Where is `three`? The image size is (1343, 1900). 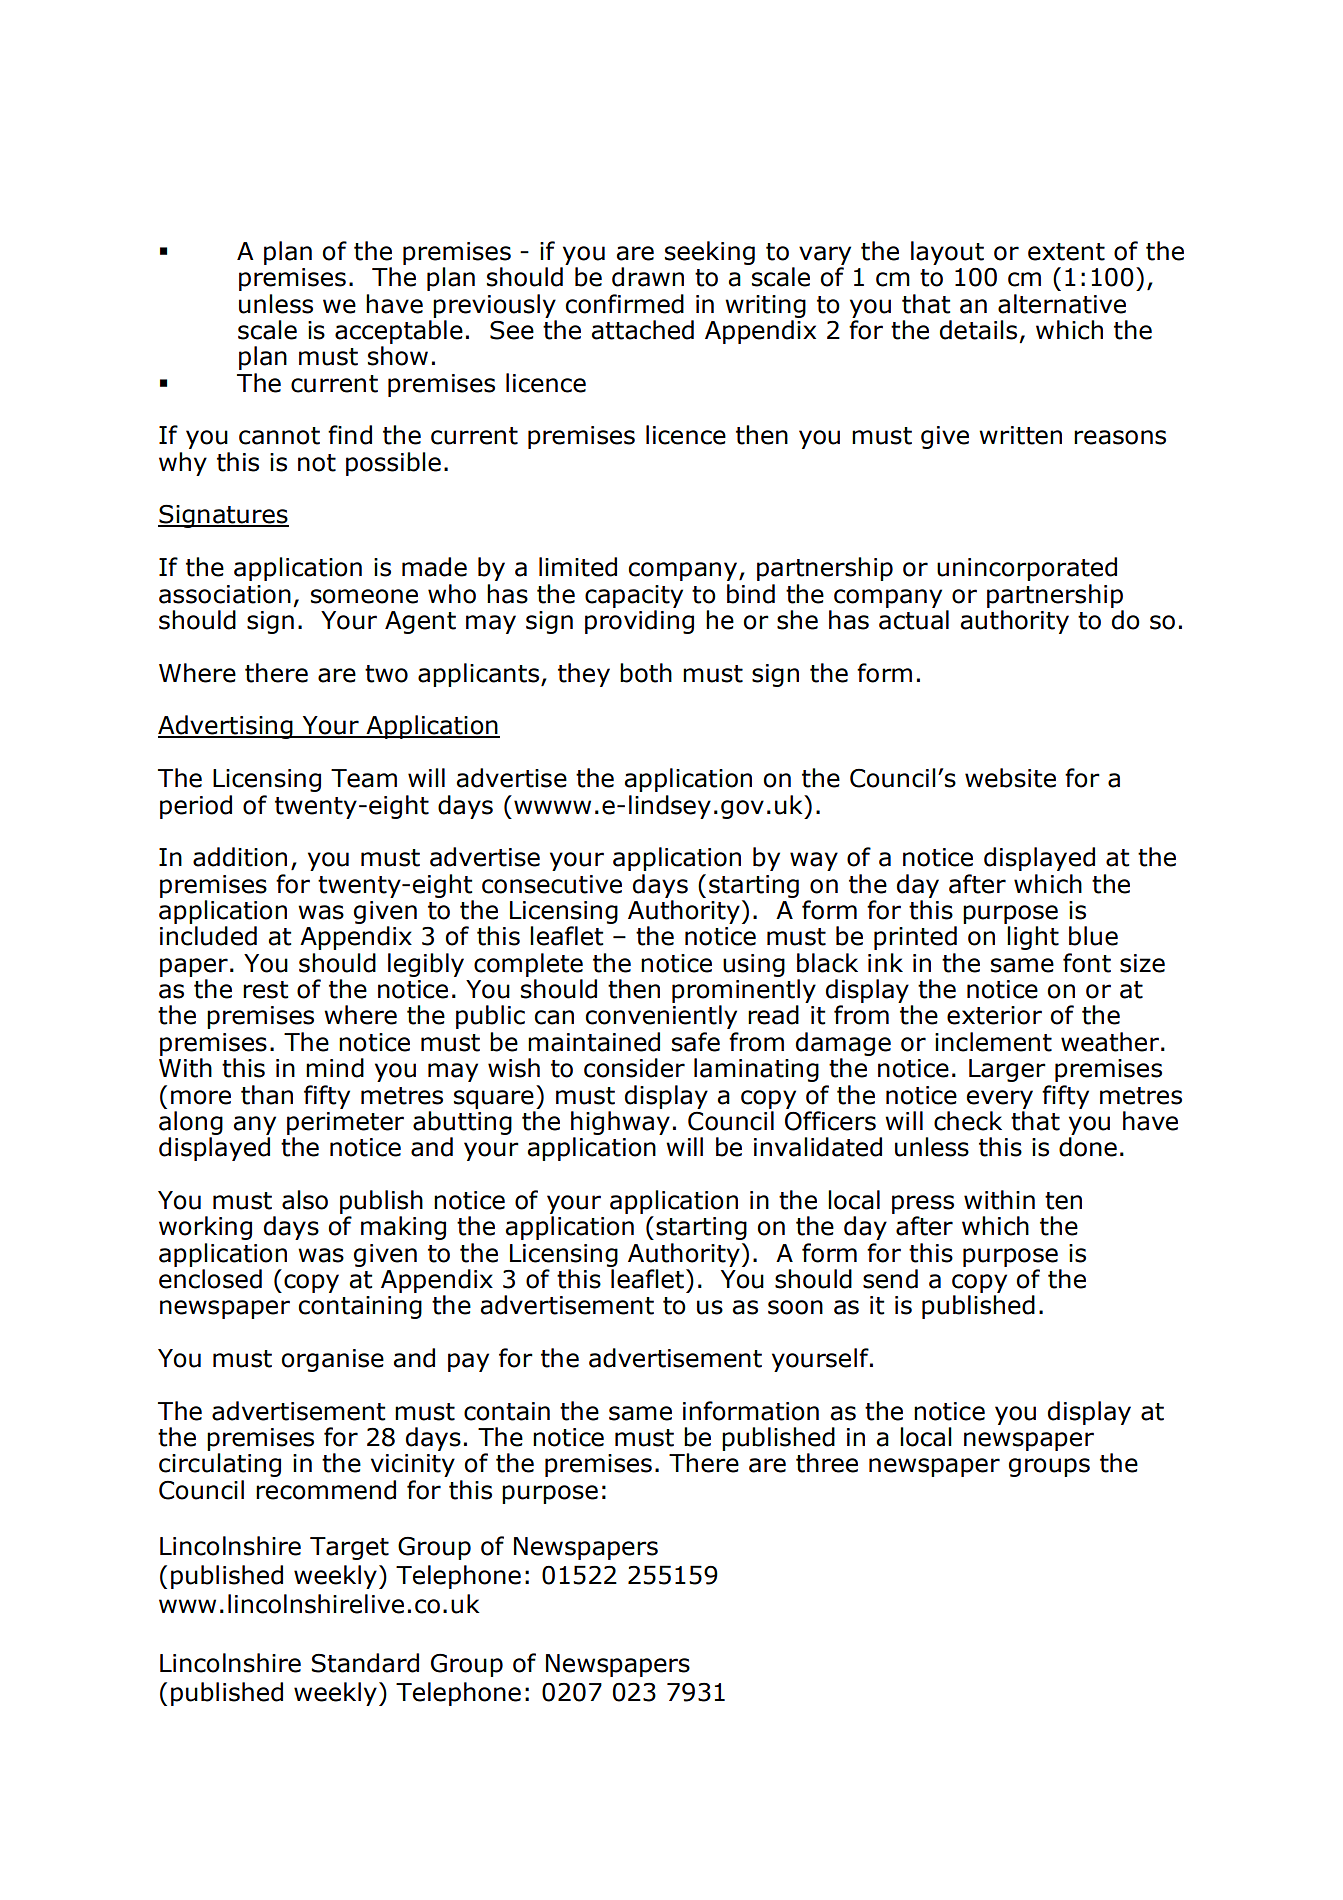
three is located at coordinates (827, 1463).
